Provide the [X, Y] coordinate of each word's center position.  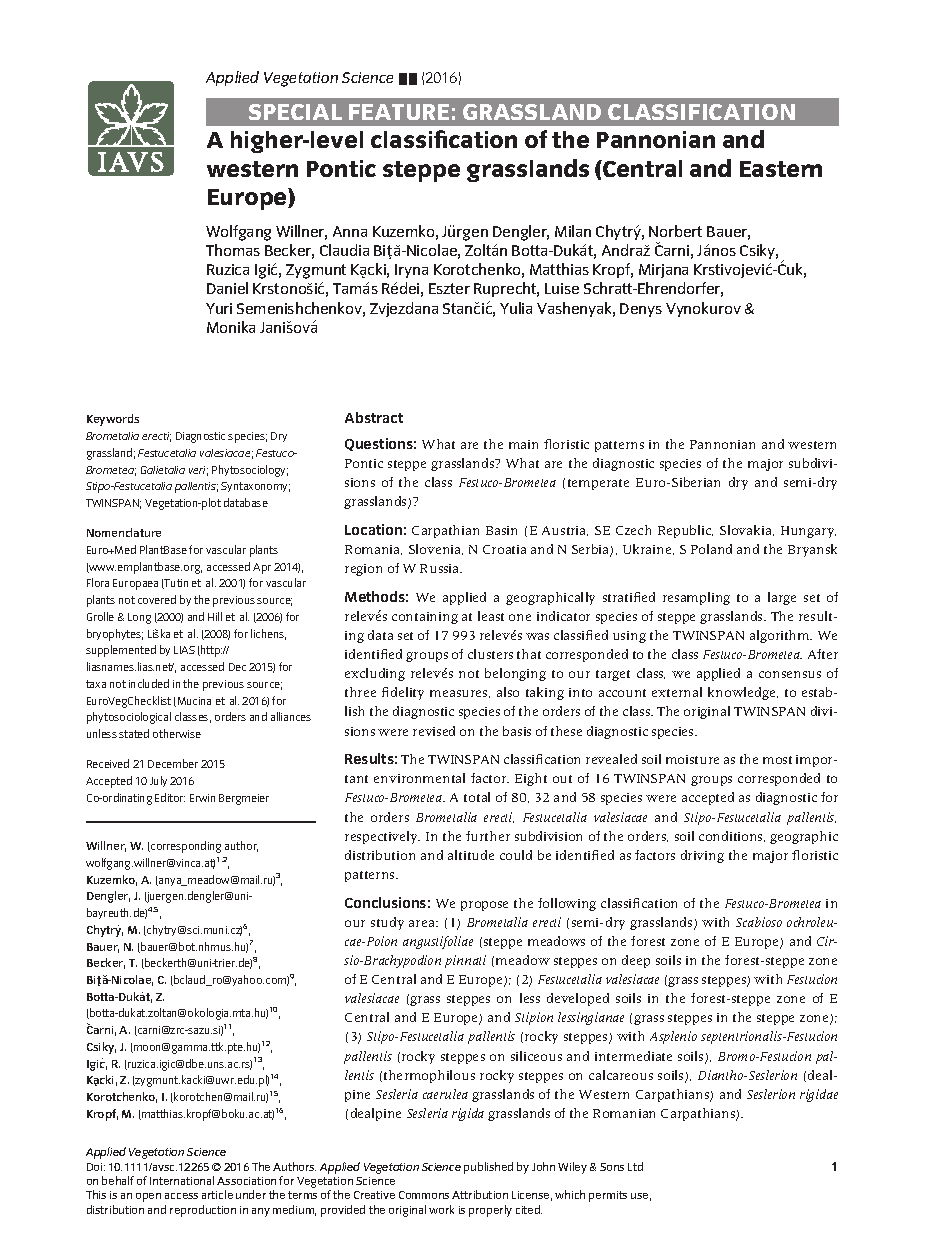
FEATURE [399, 112]
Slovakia [747, 530]
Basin [501, 530]
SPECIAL [295, 112]
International [182, 1180]
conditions [732, 836]
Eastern [781, 169]
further [488, 836]
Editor [170, 797]
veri [198, 471]
